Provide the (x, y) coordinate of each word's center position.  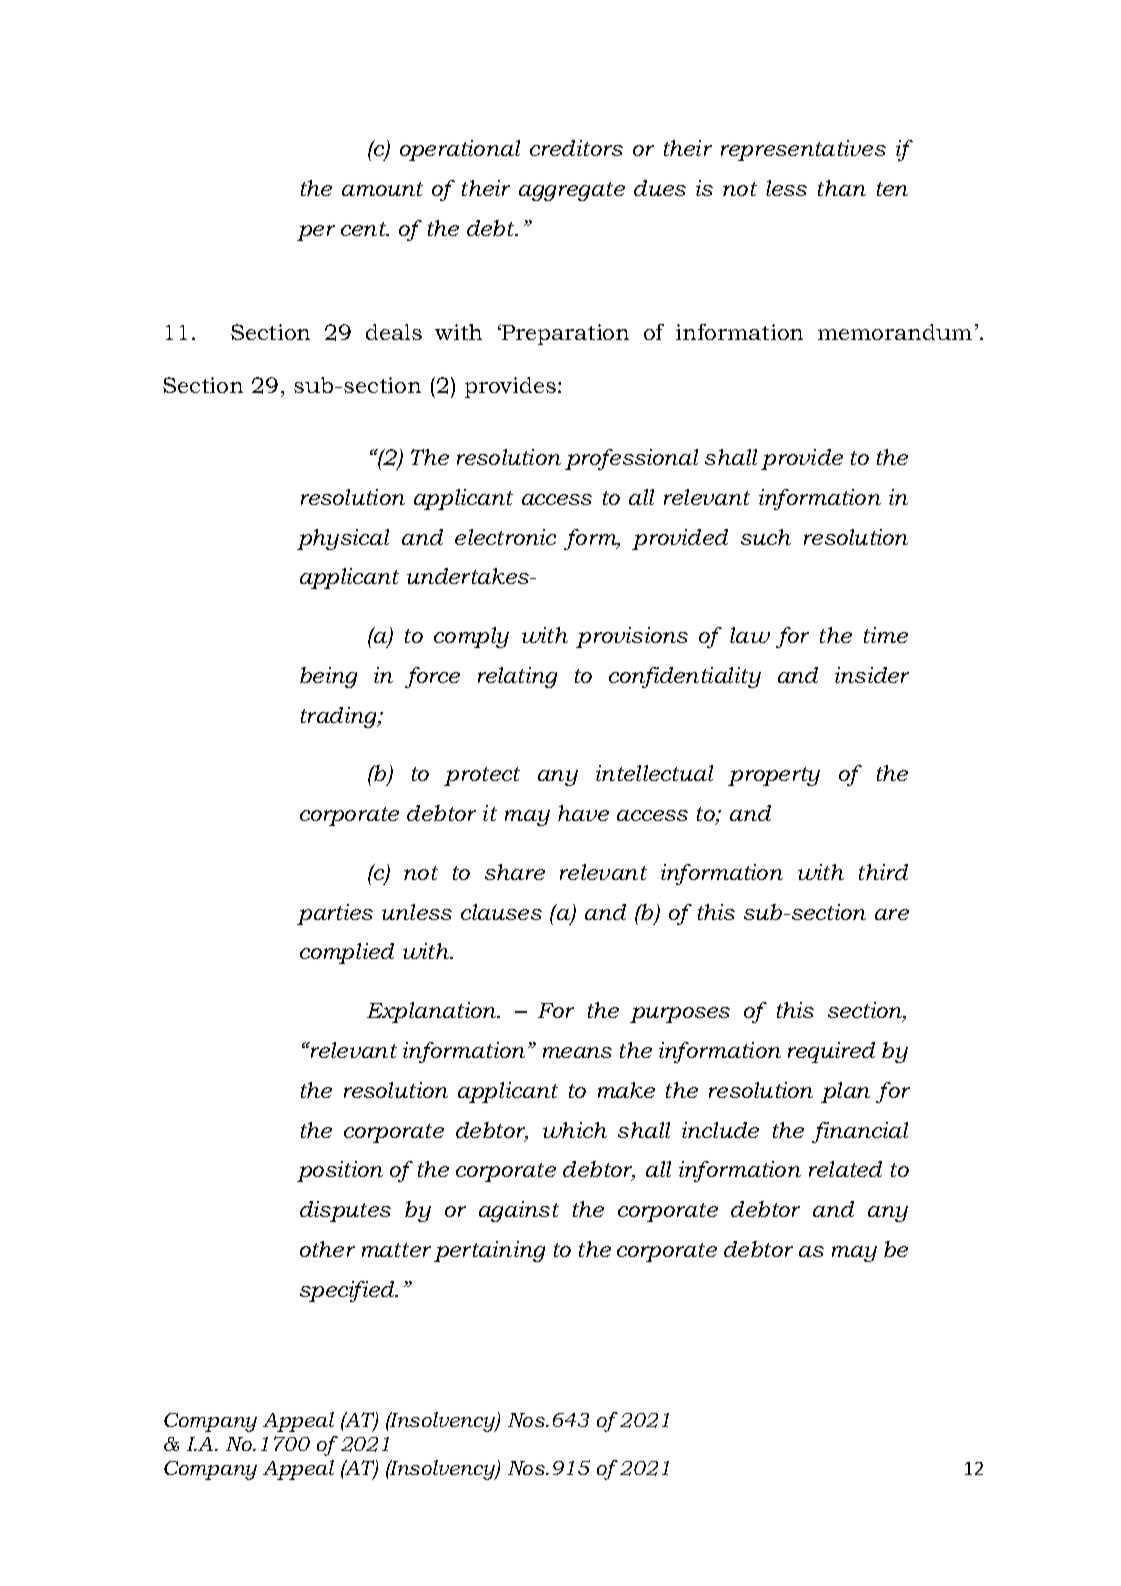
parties (335, 914)
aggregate (572, 191)
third (883, 872)
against (519, 1211)
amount (382, 189)
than (842, 188)
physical (343, 539)
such (766, 537)
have (583, 813)
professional (631, 459)
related (845, 1169)
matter (396, 1250)
